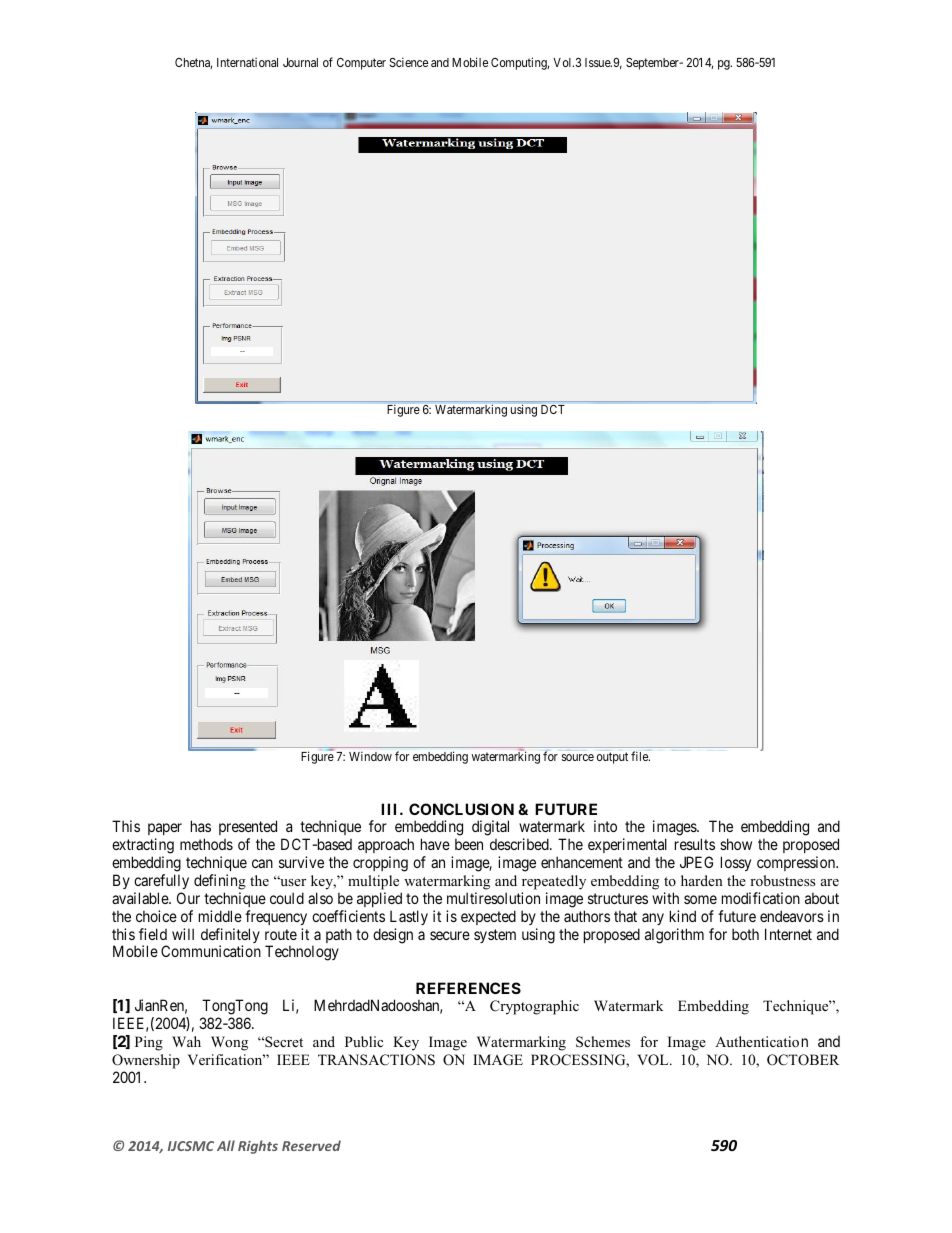 This screenshot has height=1233, width=952. What do you see at coordinates (248, 827) in the screenshot?
I see `presented` at bounding box center [248, 827].
